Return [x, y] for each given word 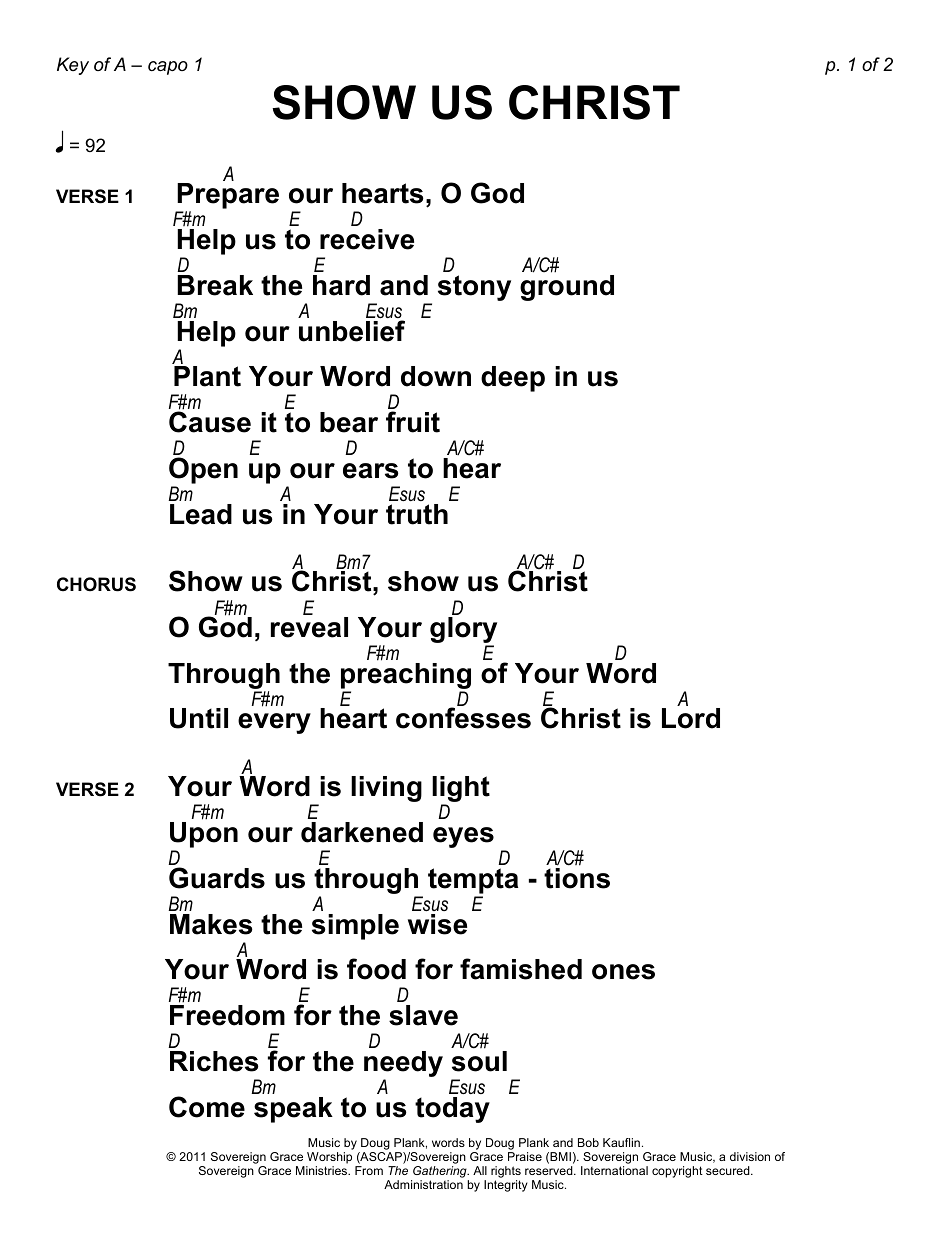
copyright [677, 1172]
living [386, 789]
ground [567, 288]
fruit [413, 422]
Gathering [441, 1172]
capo [168, 68]
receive [367, 239]
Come [207, 1107]
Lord [691, 718]
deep [513, 379]
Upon [204, 836]
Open [203, 470]
